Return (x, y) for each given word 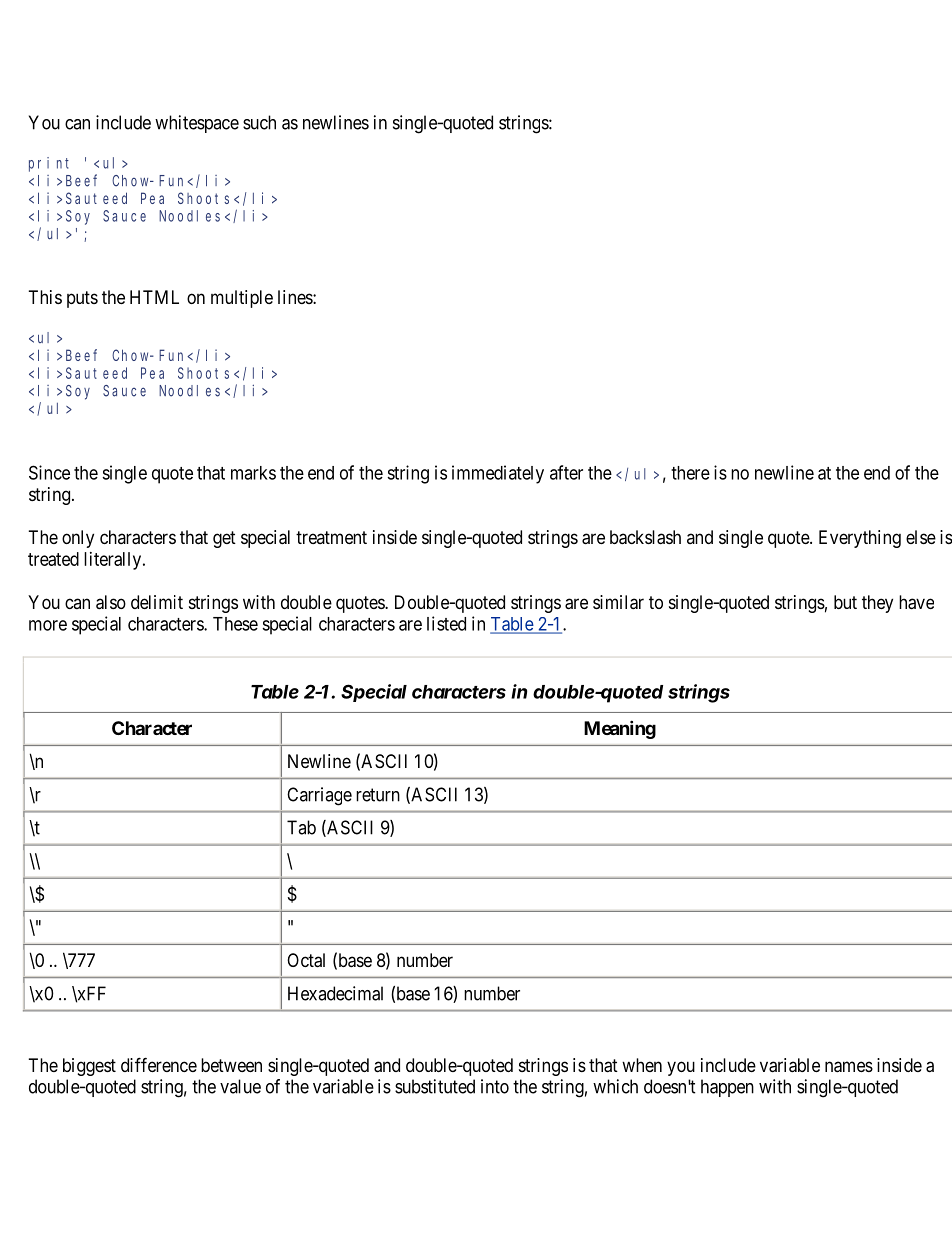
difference (159, 1064)
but (845, 602)
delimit (157, 602)
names (849, 1067)
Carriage (319, 796)
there (690, 473)
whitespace (197, 124)
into (495, 1086)
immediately (498, 474)
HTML (154, 297)
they (877, 604)
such (259, 122)
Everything (860, 539)
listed (446, 623)
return (378, 795)
